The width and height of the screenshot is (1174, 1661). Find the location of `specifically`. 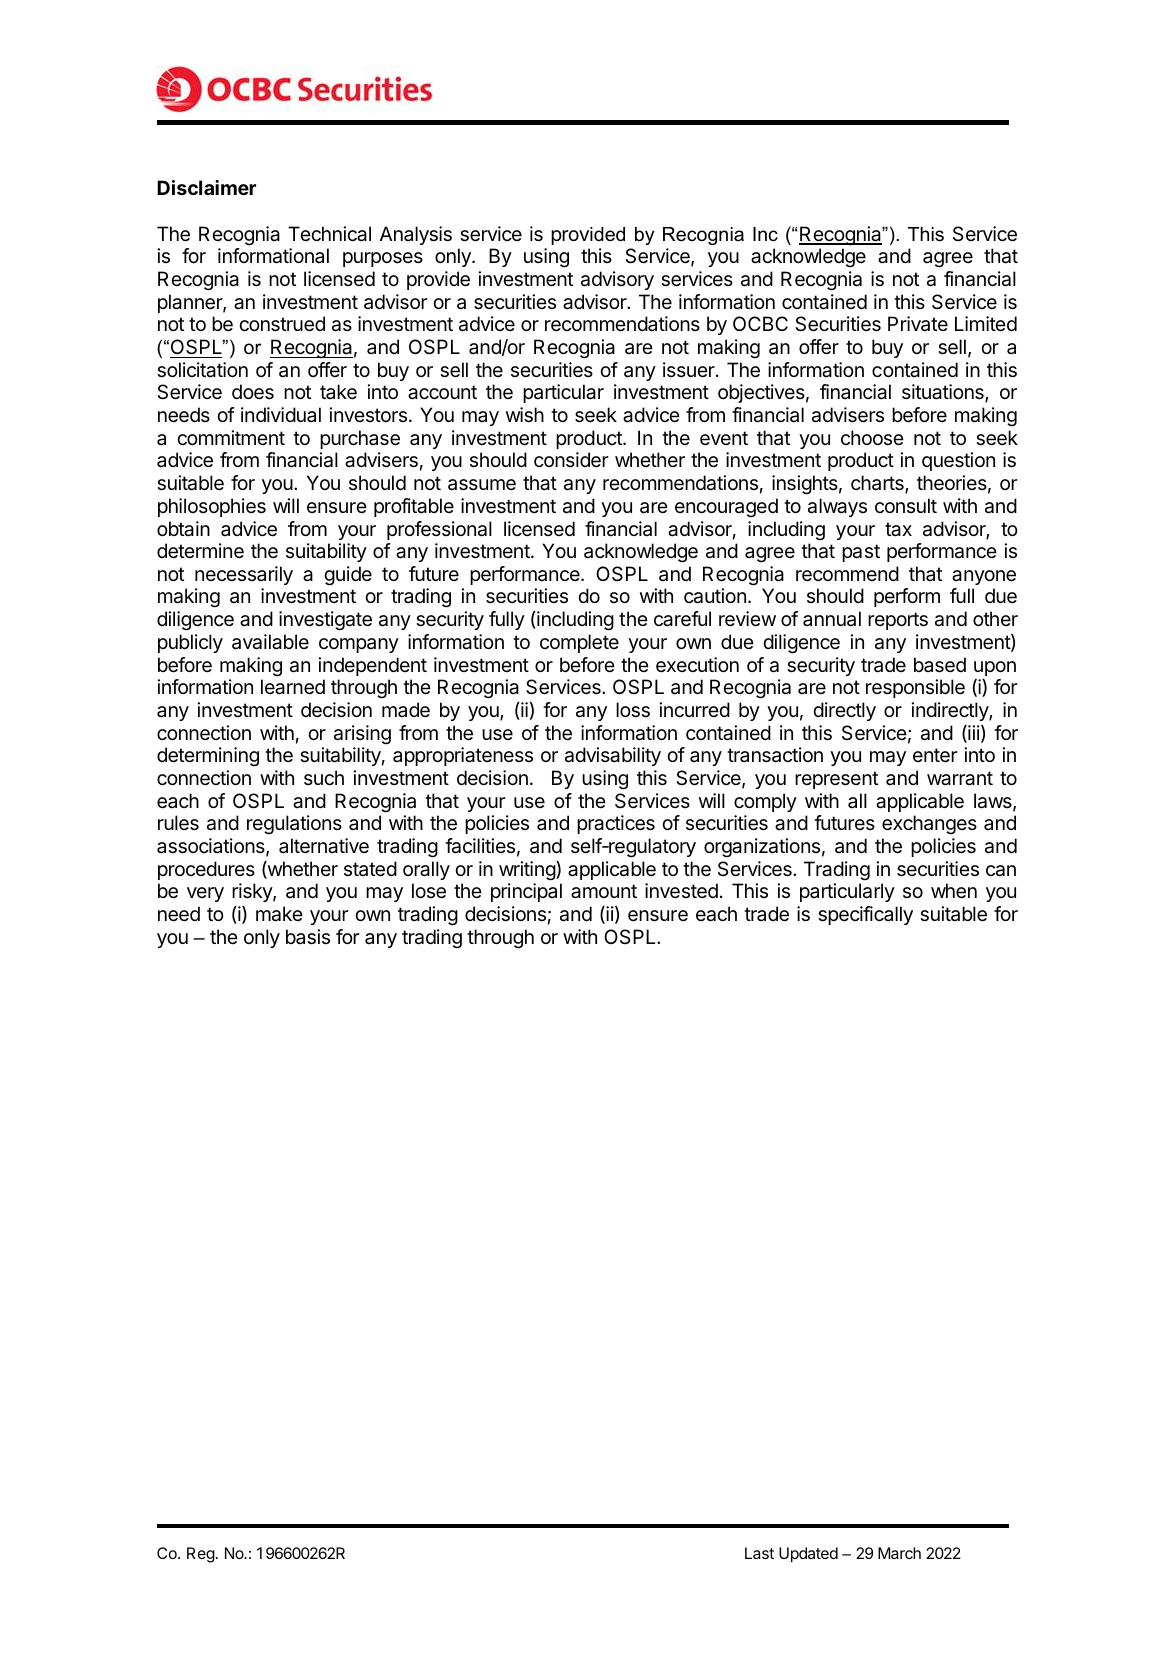

specifically is located at coordinates (865, 915).
